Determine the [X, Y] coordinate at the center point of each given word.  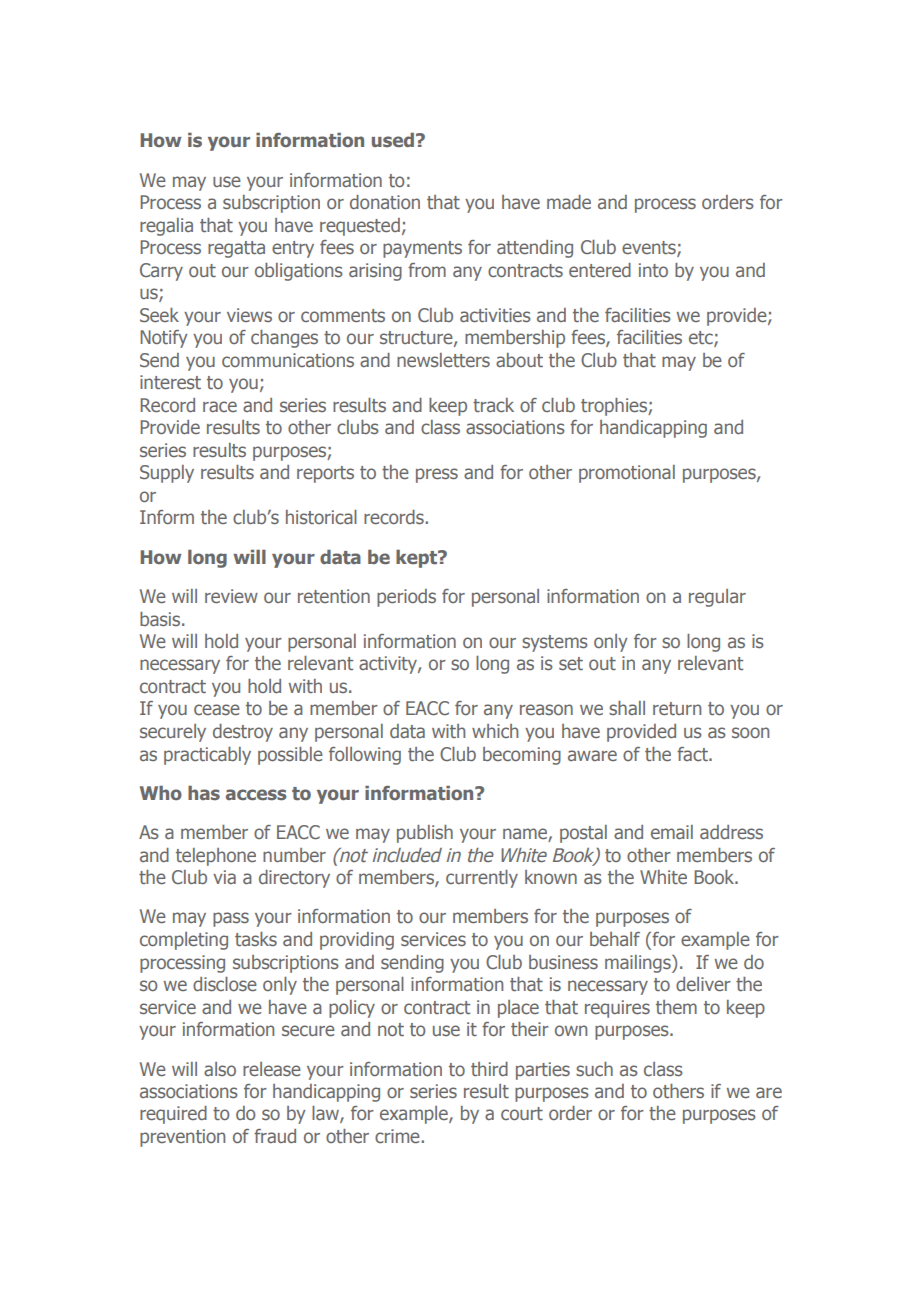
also [220, 1069]
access [256, 794]
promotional [627, 474]
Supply [167, 474]
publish [425, 834]
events [650, 249]
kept [418, 559]
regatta [236, 249]
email [672, 832]
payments [422, 249]
